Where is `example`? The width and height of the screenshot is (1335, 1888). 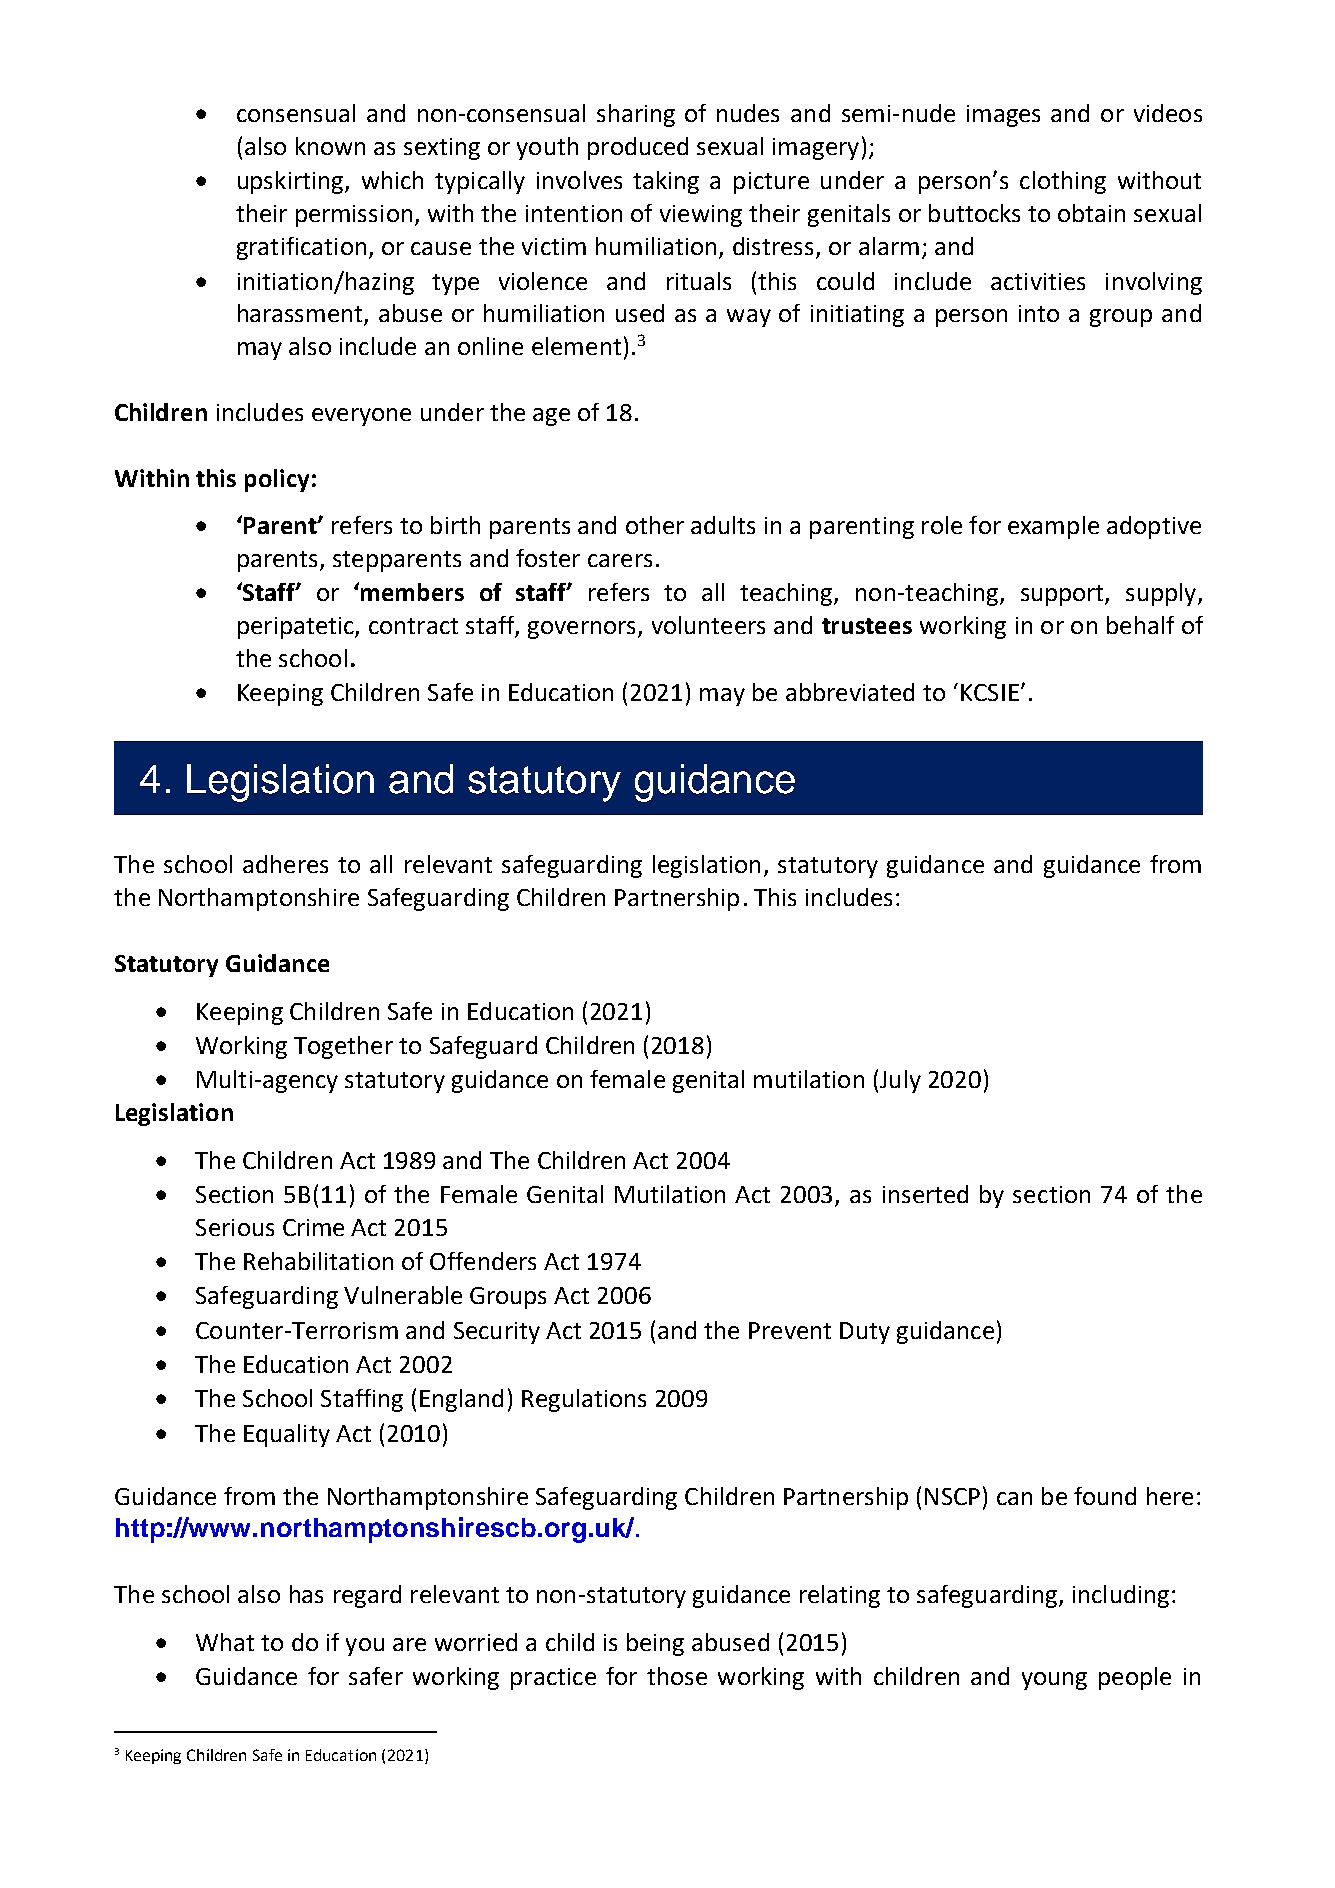 example is located at coordinates (1053, 527).
